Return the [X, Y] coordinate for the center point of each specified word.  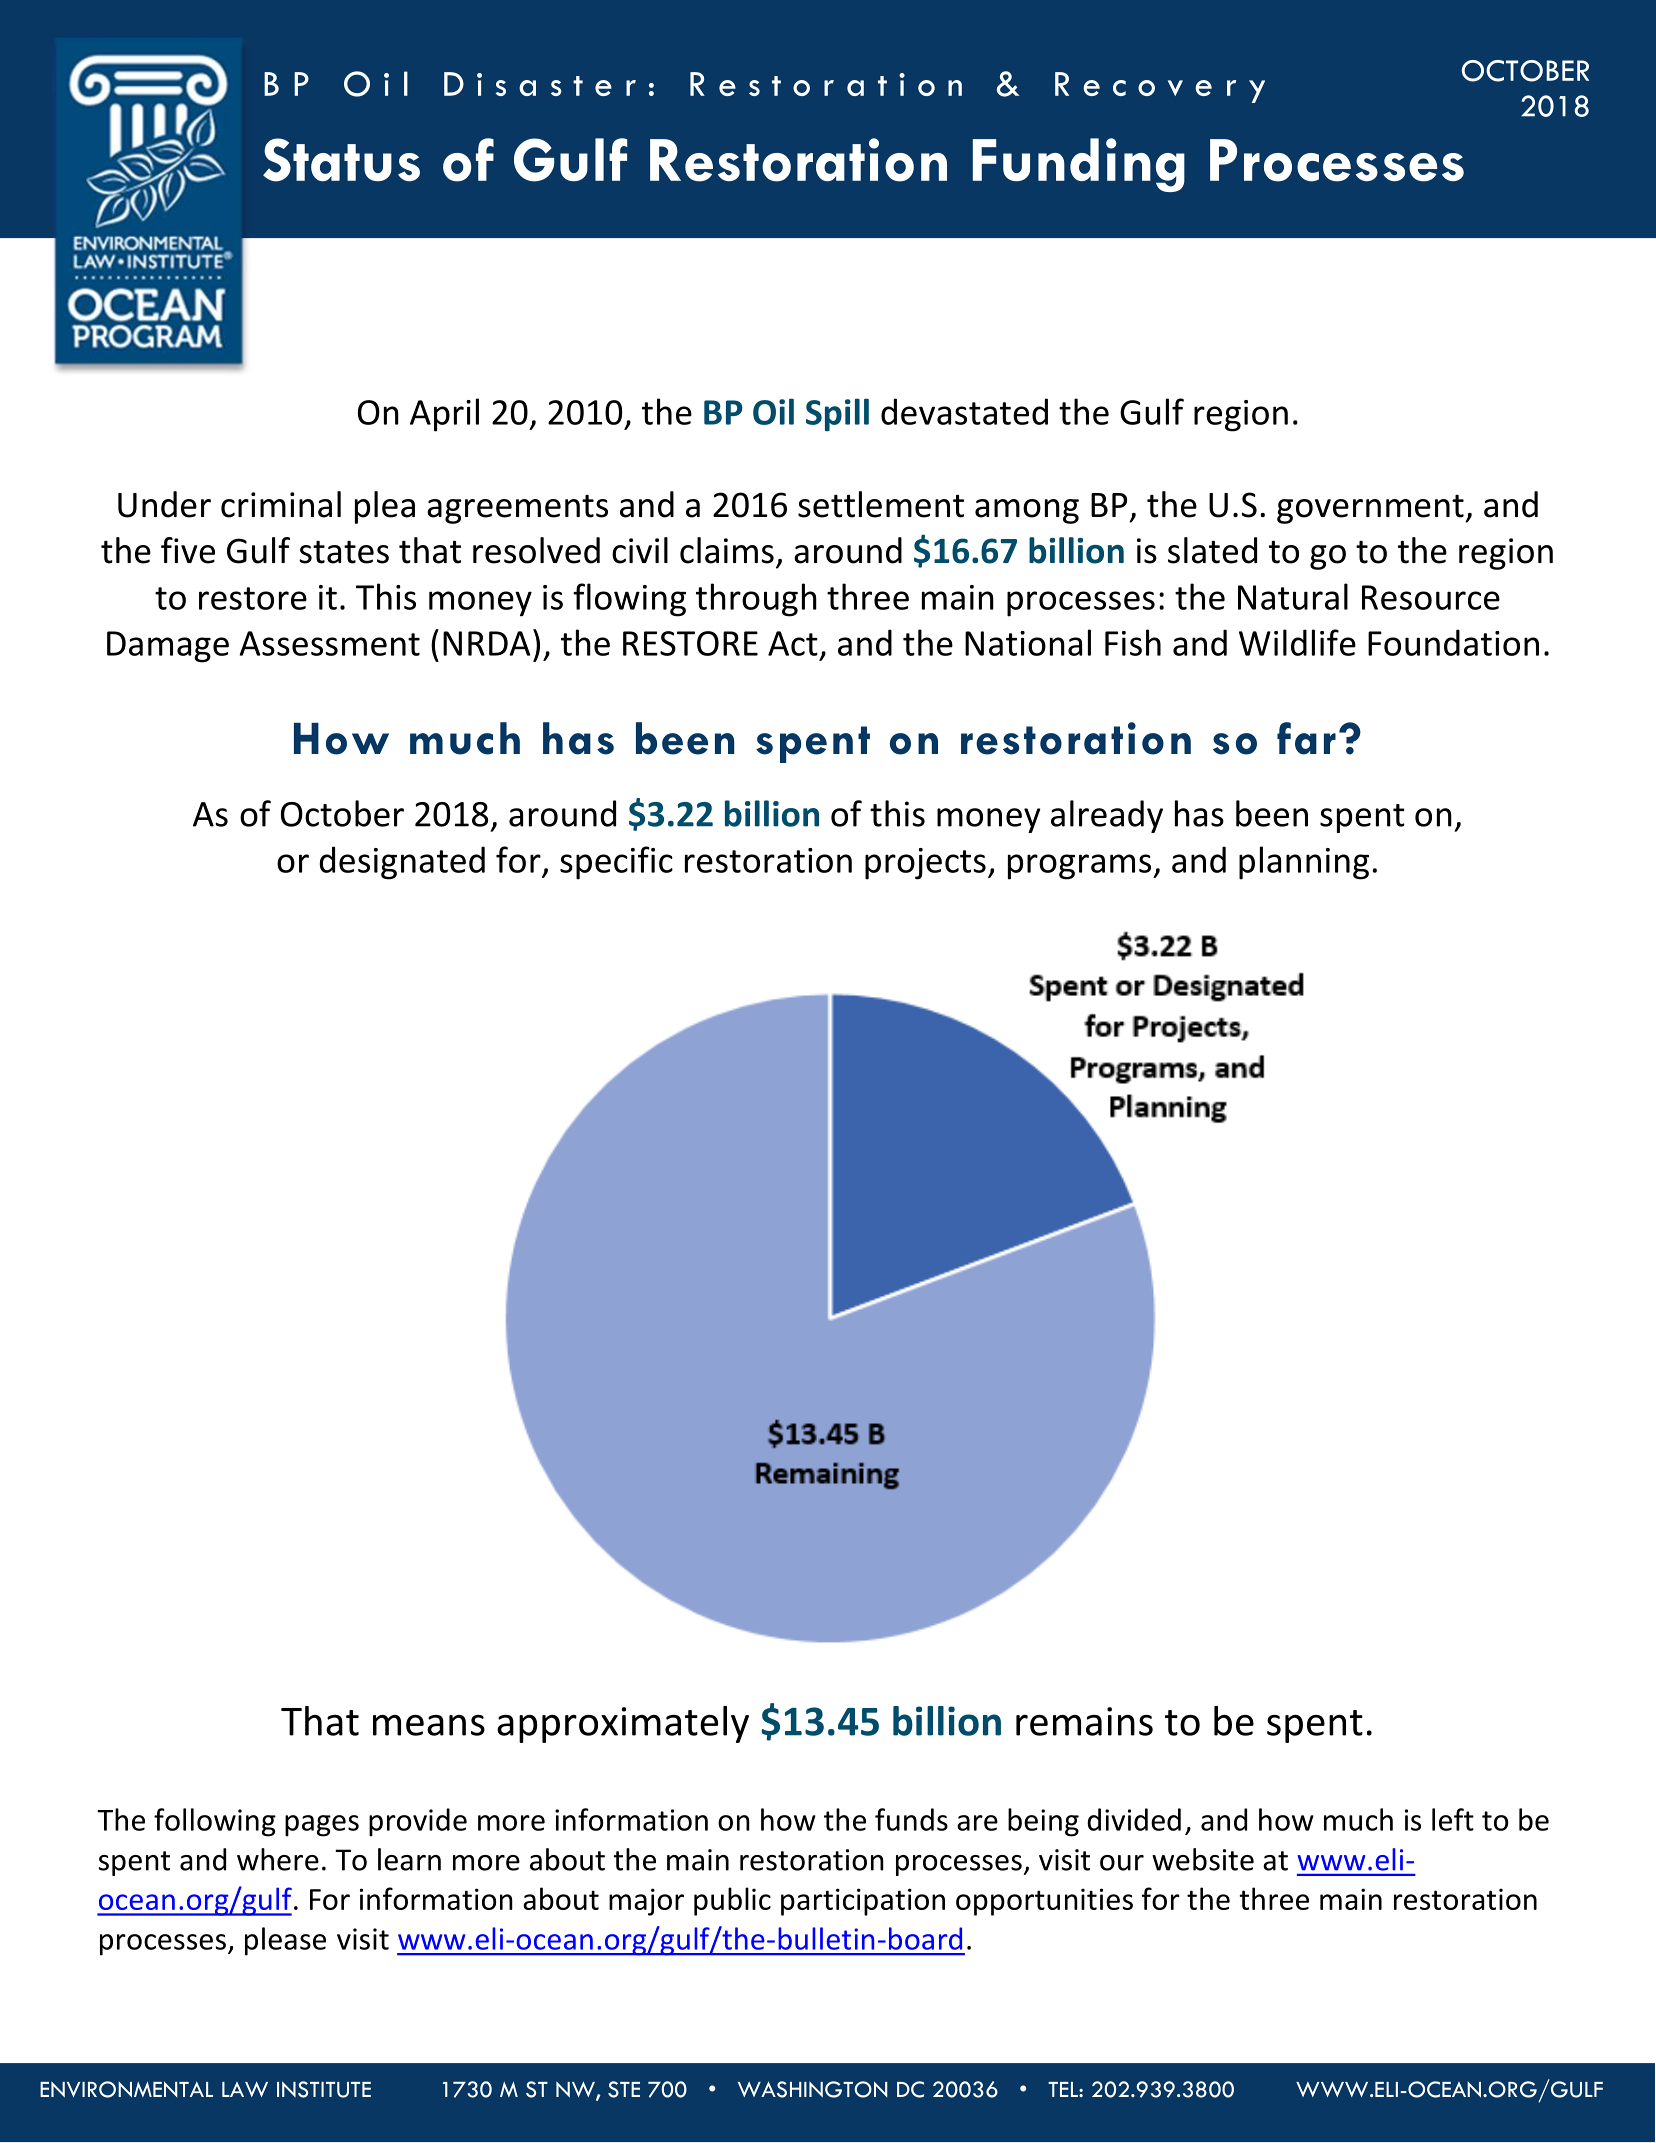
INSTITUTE [324, 2089]
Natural [1293, 596]
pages [322, 1826]
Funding [1079, 165]
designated [402, 863]
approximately [623, 1724]
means [429, 1725]
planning [1304, 863]
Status [341, 160]
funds [911, 1819]
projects [925, 864]
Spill [837, 414]
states [344, 552]
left [1453, 1819]
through [756, 600]
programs [1081, 867]
